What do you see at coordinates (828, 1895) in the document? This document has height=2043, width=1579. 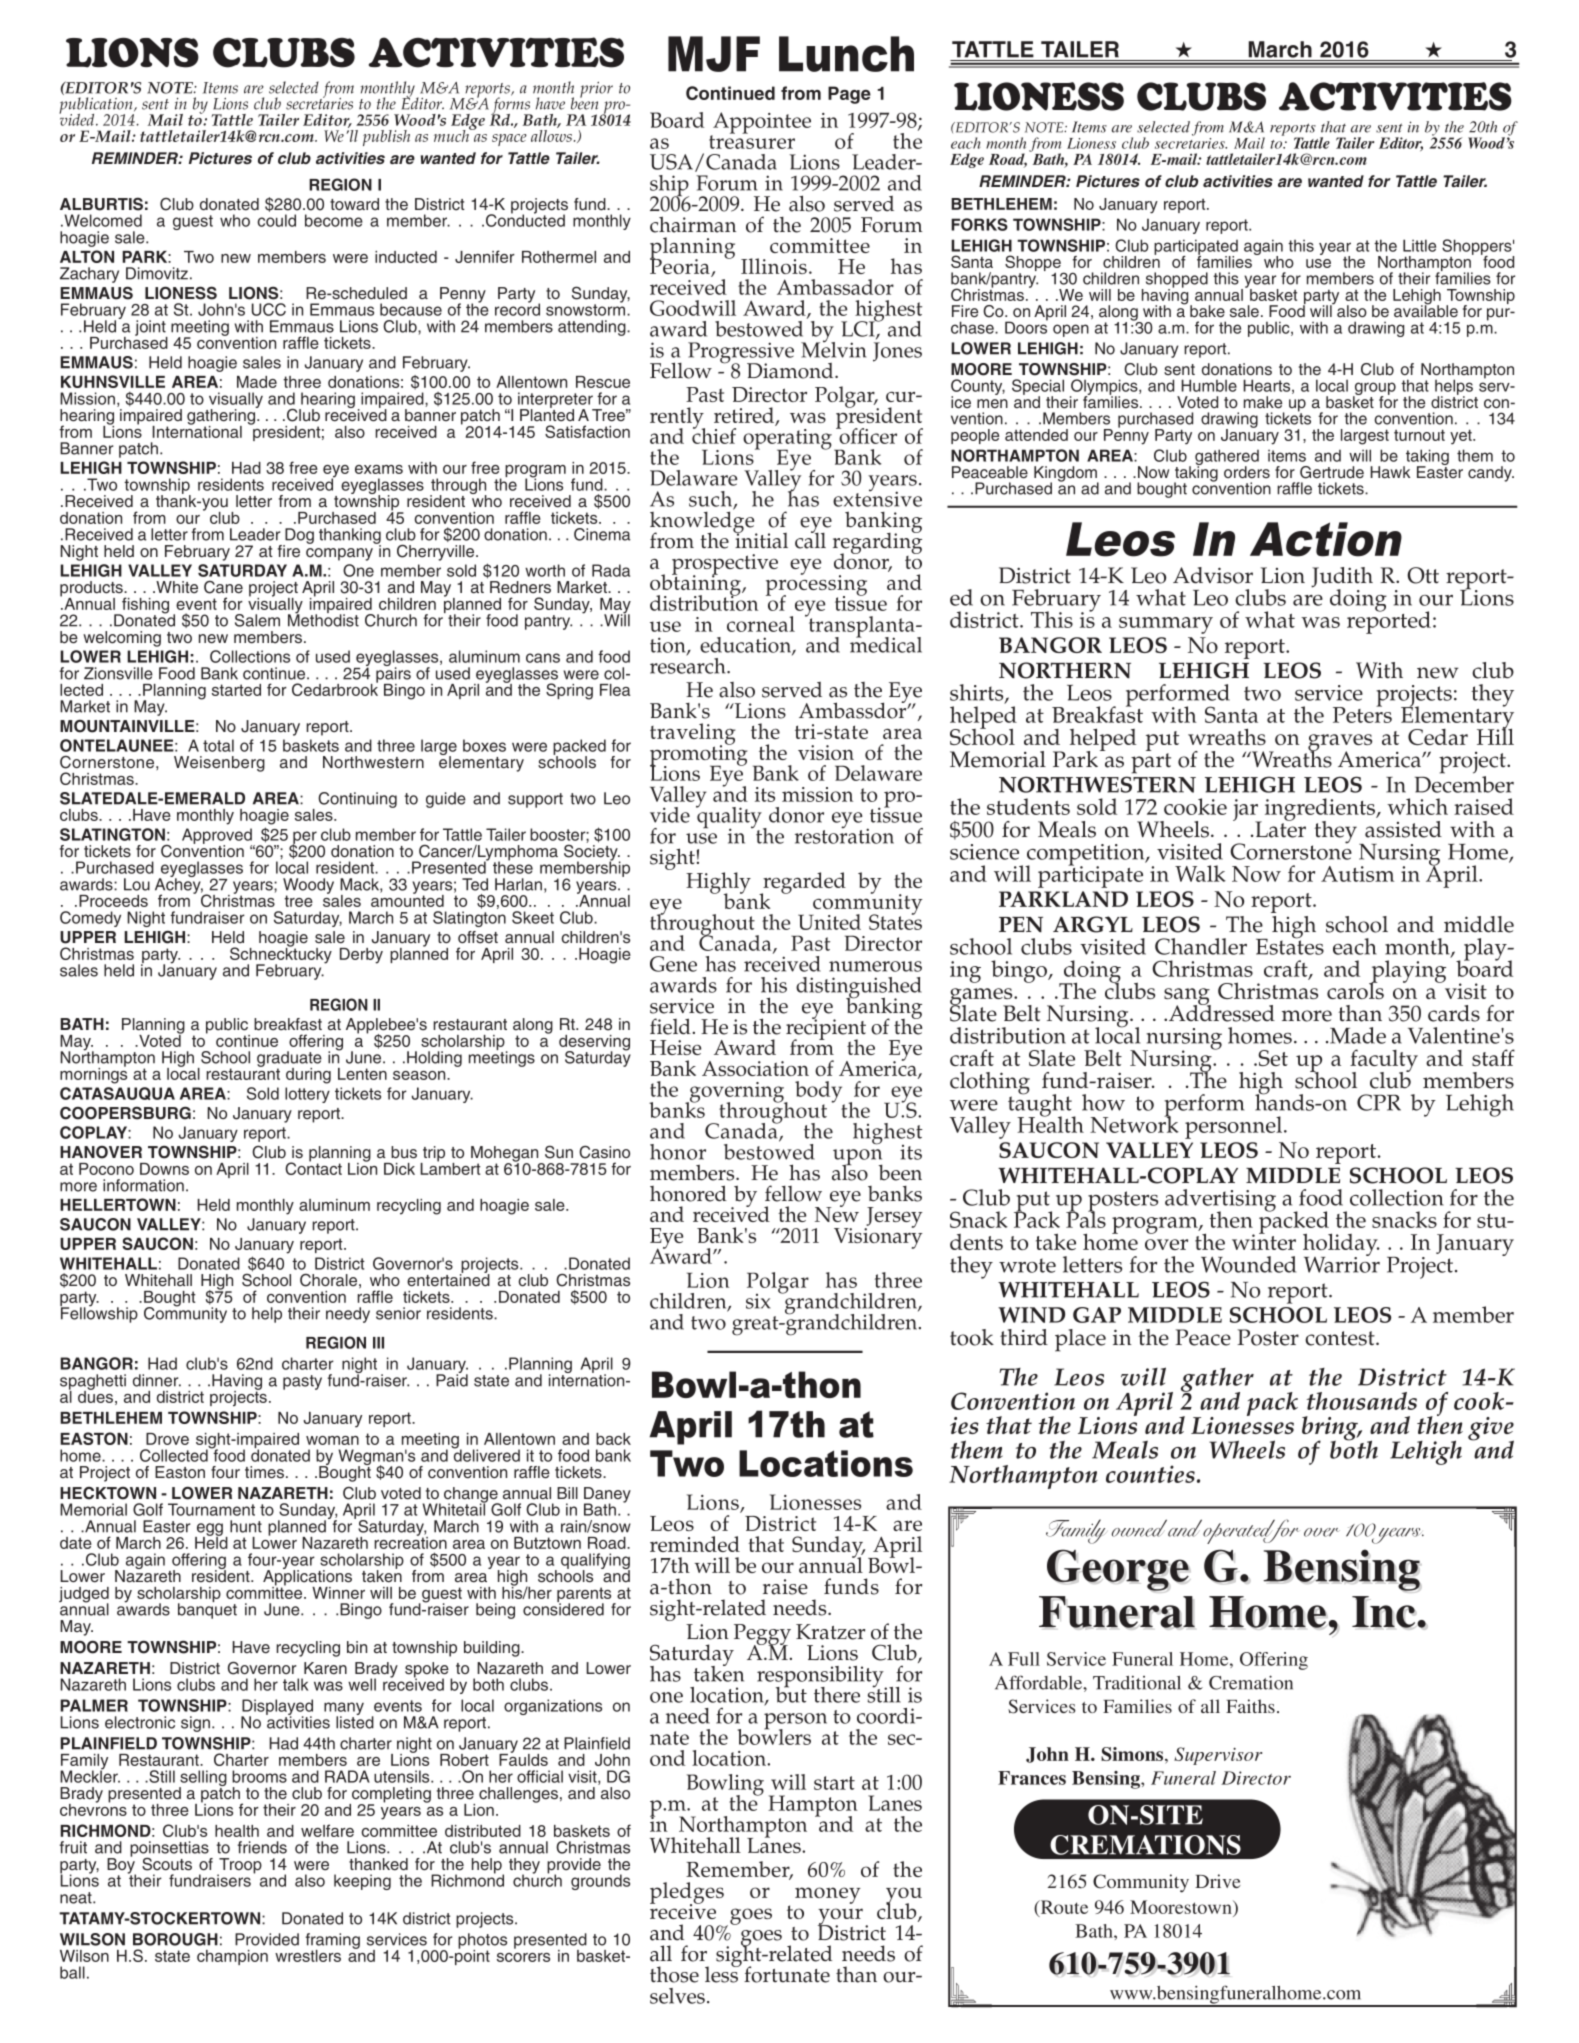 I see `money` at bounding box center [828, 1895].
